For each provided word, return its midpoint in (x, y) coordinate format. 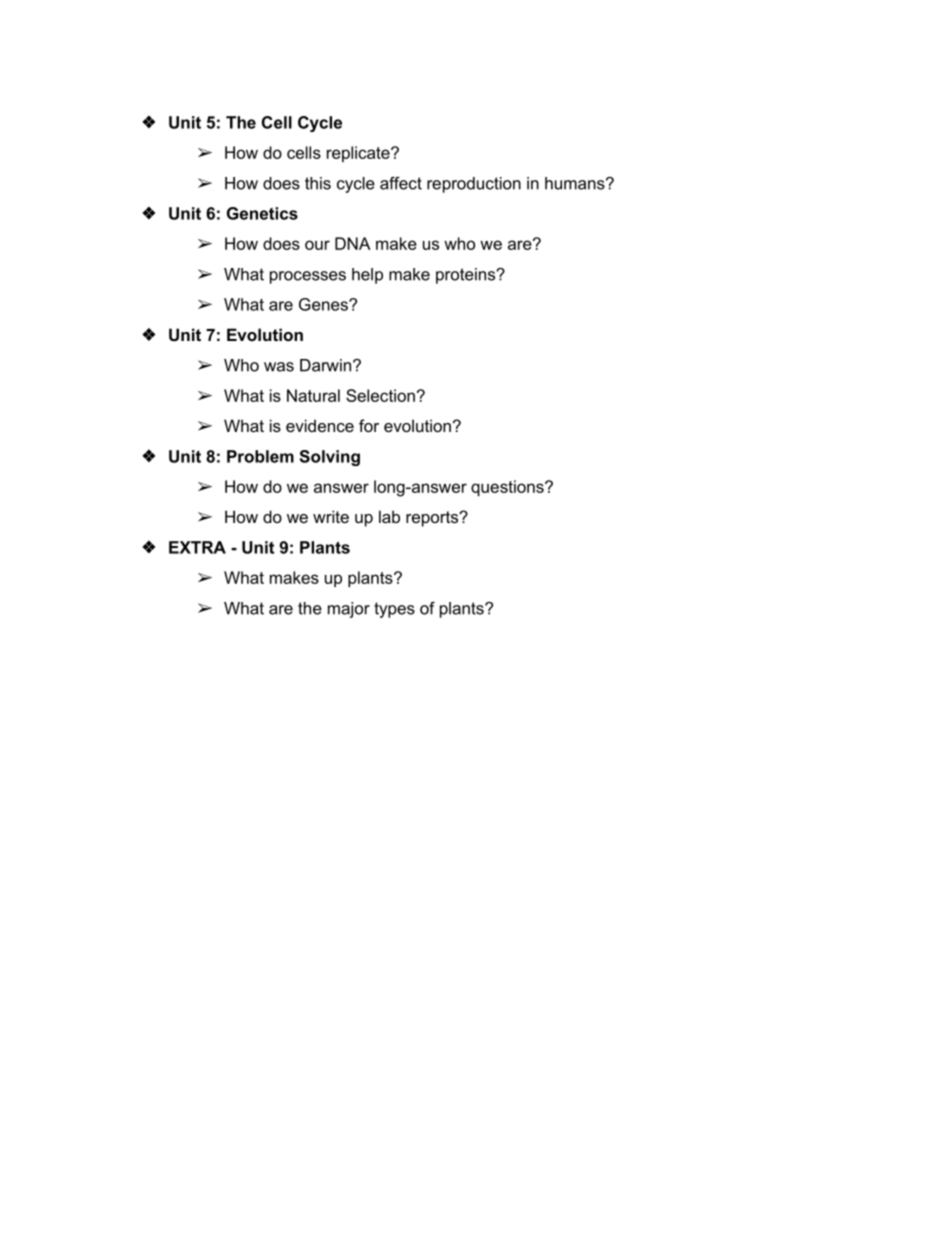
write (331, 516)
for (369, 425)
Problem (260, 456)
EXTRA (197, 547)
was (279, 367)
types (394, 610)
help (367, 276)
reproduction (474, 185)
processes (308, 277)
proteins (467, 276)
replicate (359, 154)
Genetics (262, 213)
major (349, 610)
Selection (380, 395)
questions (508, 488)
